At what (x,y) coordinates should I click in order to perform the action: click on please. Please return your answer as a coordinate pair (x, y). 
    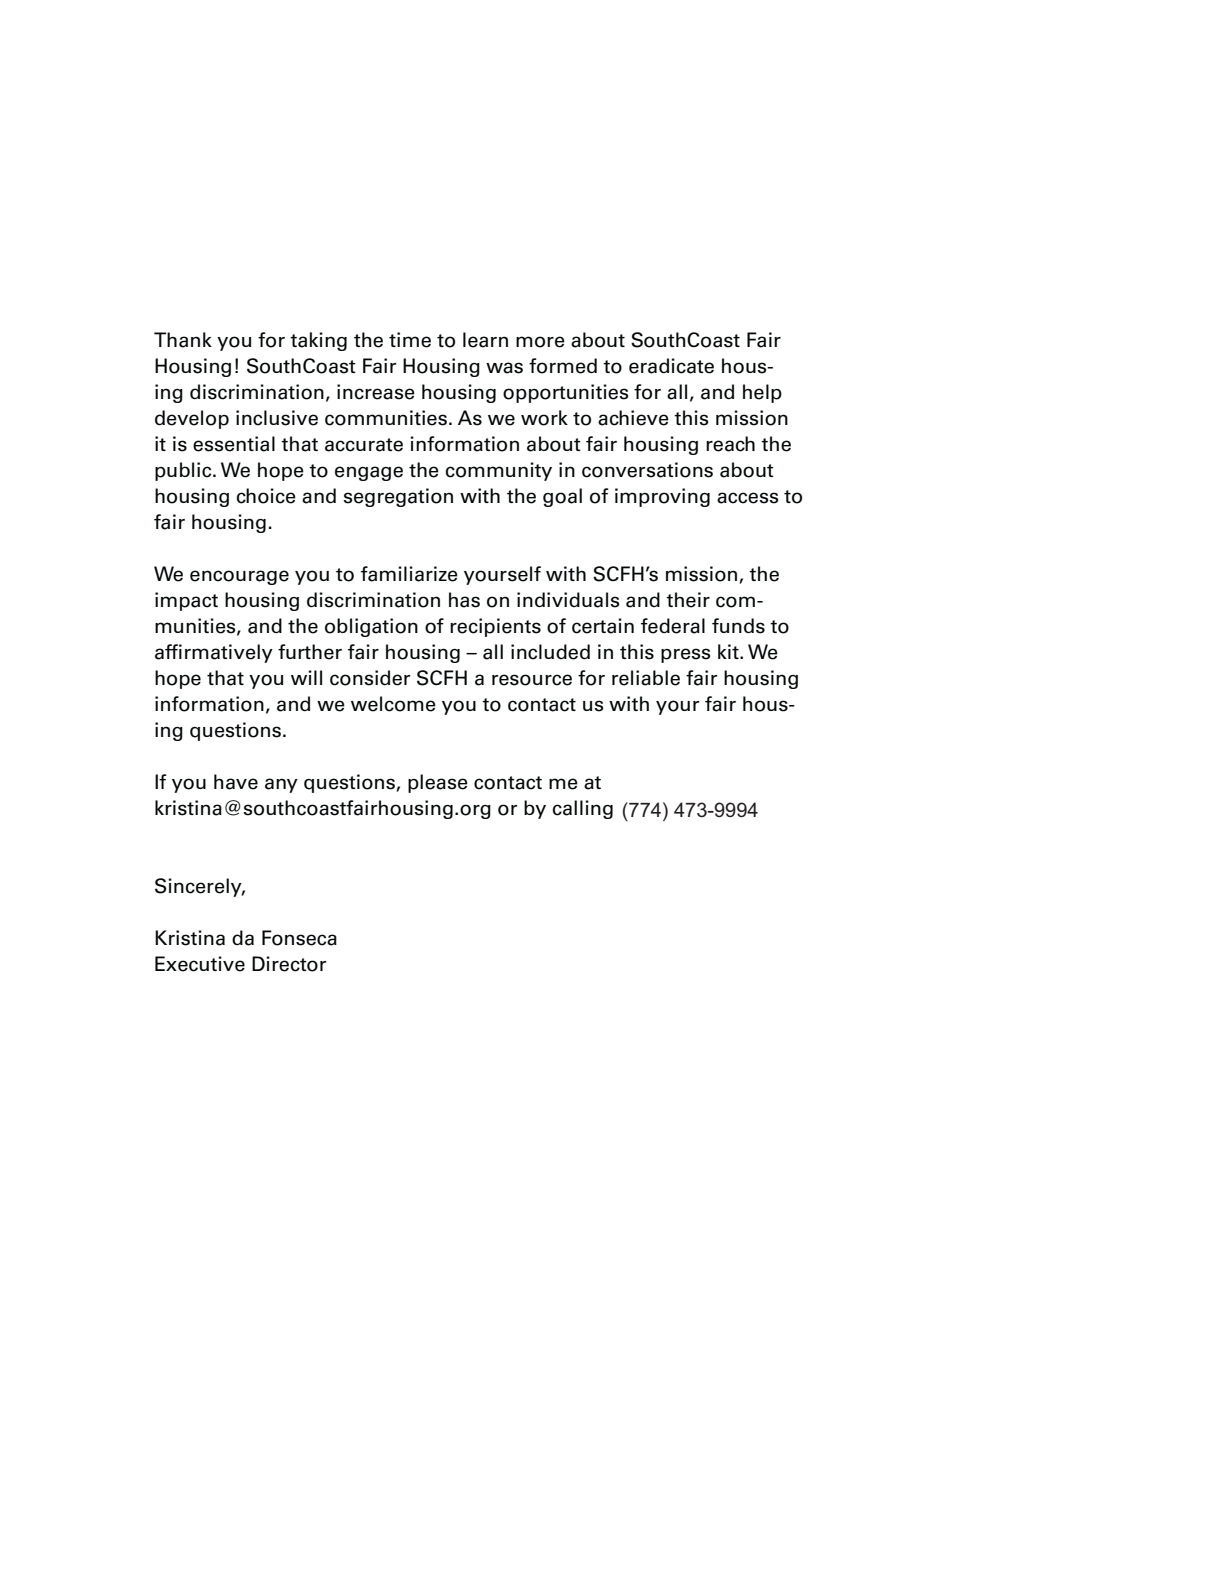
    Looking at the image, I should click on (438, 783).
